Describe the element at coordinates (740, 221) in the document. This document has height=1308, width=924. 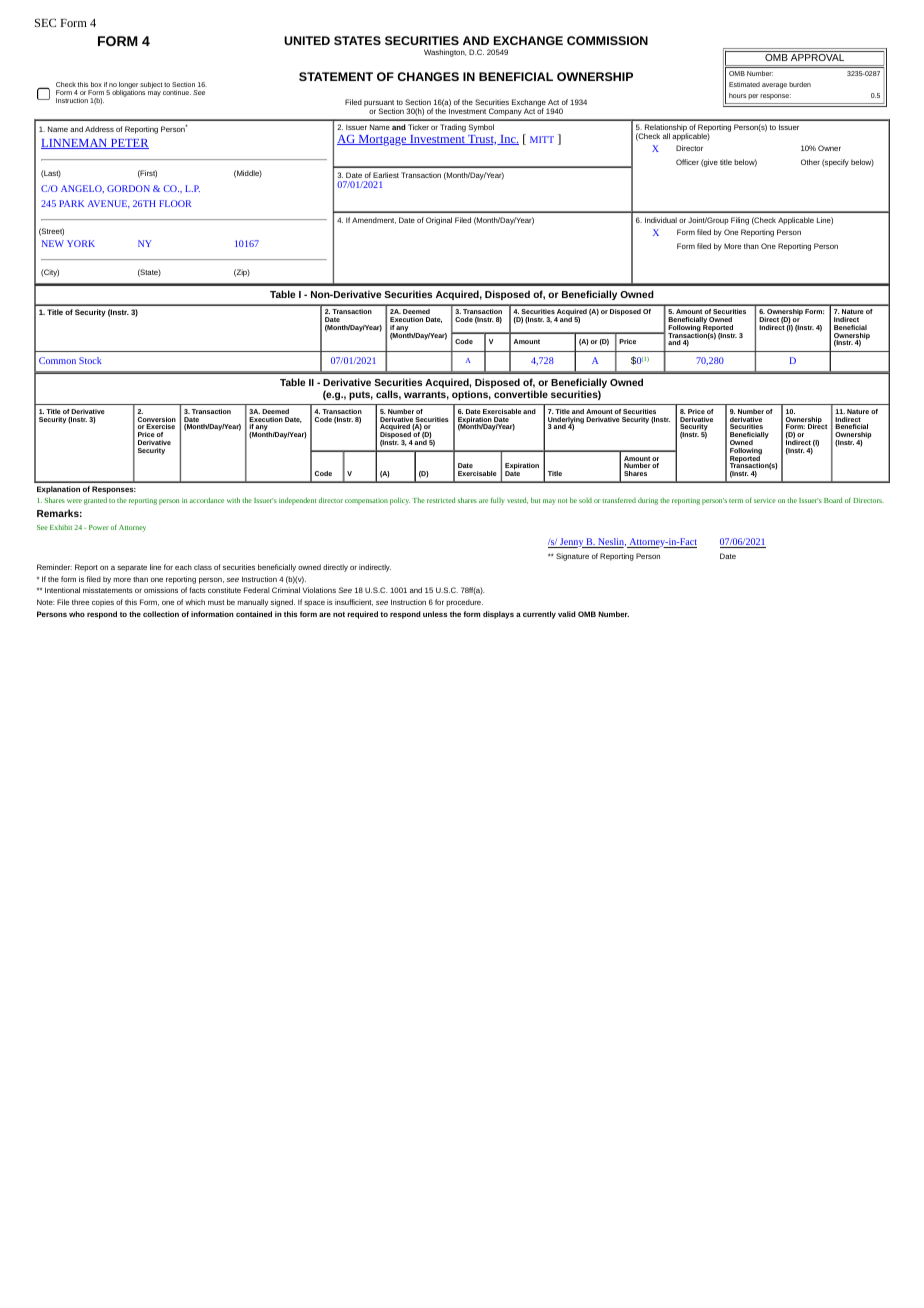
I see `Filing` at that location.
